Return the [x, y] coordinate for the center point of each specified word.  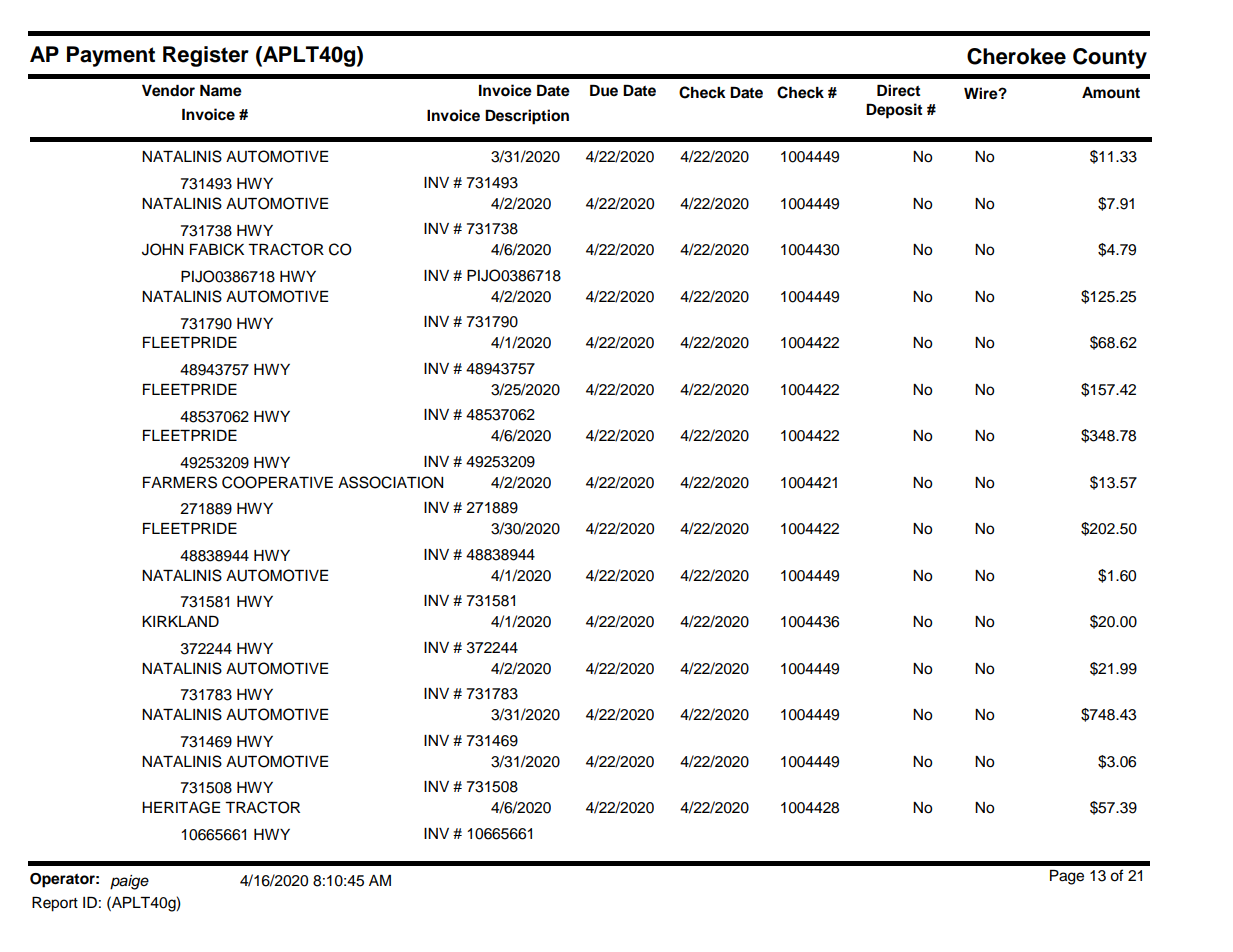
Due [604, 90]
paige [129, 882]
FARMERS [180, 482]
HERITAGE [181, 807]
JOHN [162, 249]
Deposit [894, 111]
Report [55, 904]
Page [1067, 877]
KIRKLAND [180, 621]
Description [527, 117]
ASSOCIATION [390, 482]
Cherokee [1016, 56]
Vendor [168, 91]
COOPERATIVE [277, 482]
